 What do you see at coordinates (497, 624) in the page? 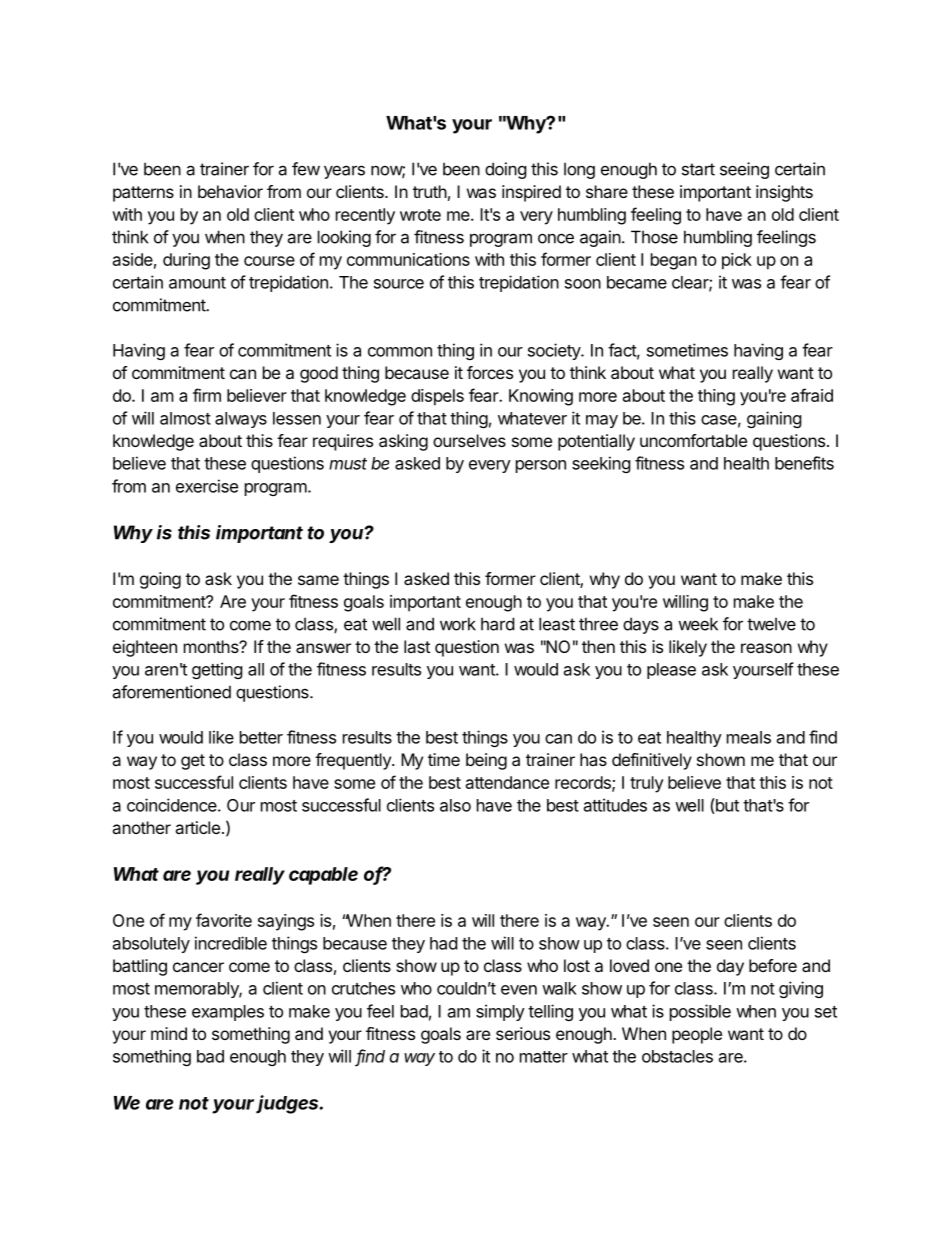
I see `hard` at bounding box center [497, 624].
